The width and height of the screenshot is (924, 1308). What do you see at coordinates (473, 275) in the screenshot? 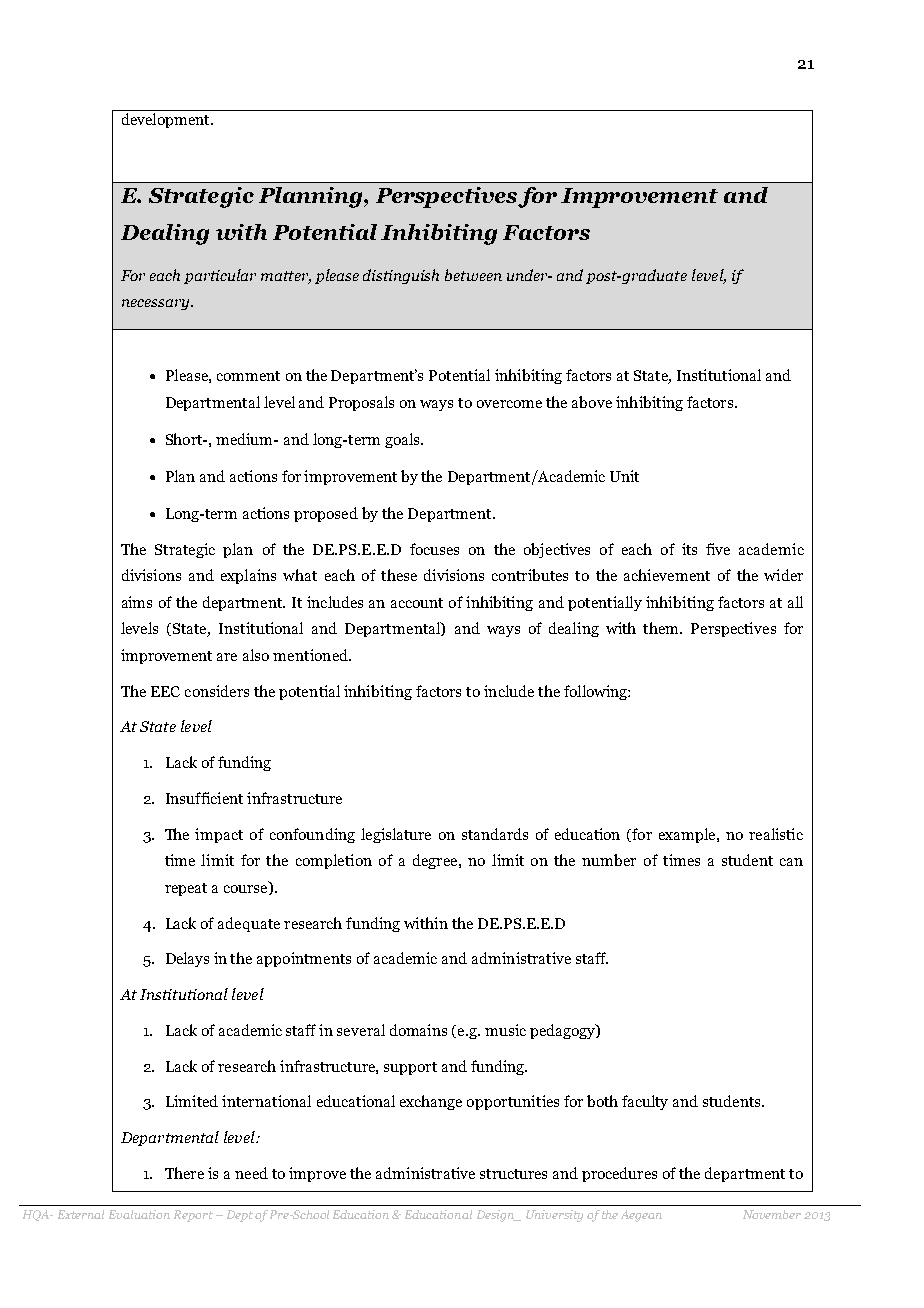
I see `between` at bounding box center [473, 275].
